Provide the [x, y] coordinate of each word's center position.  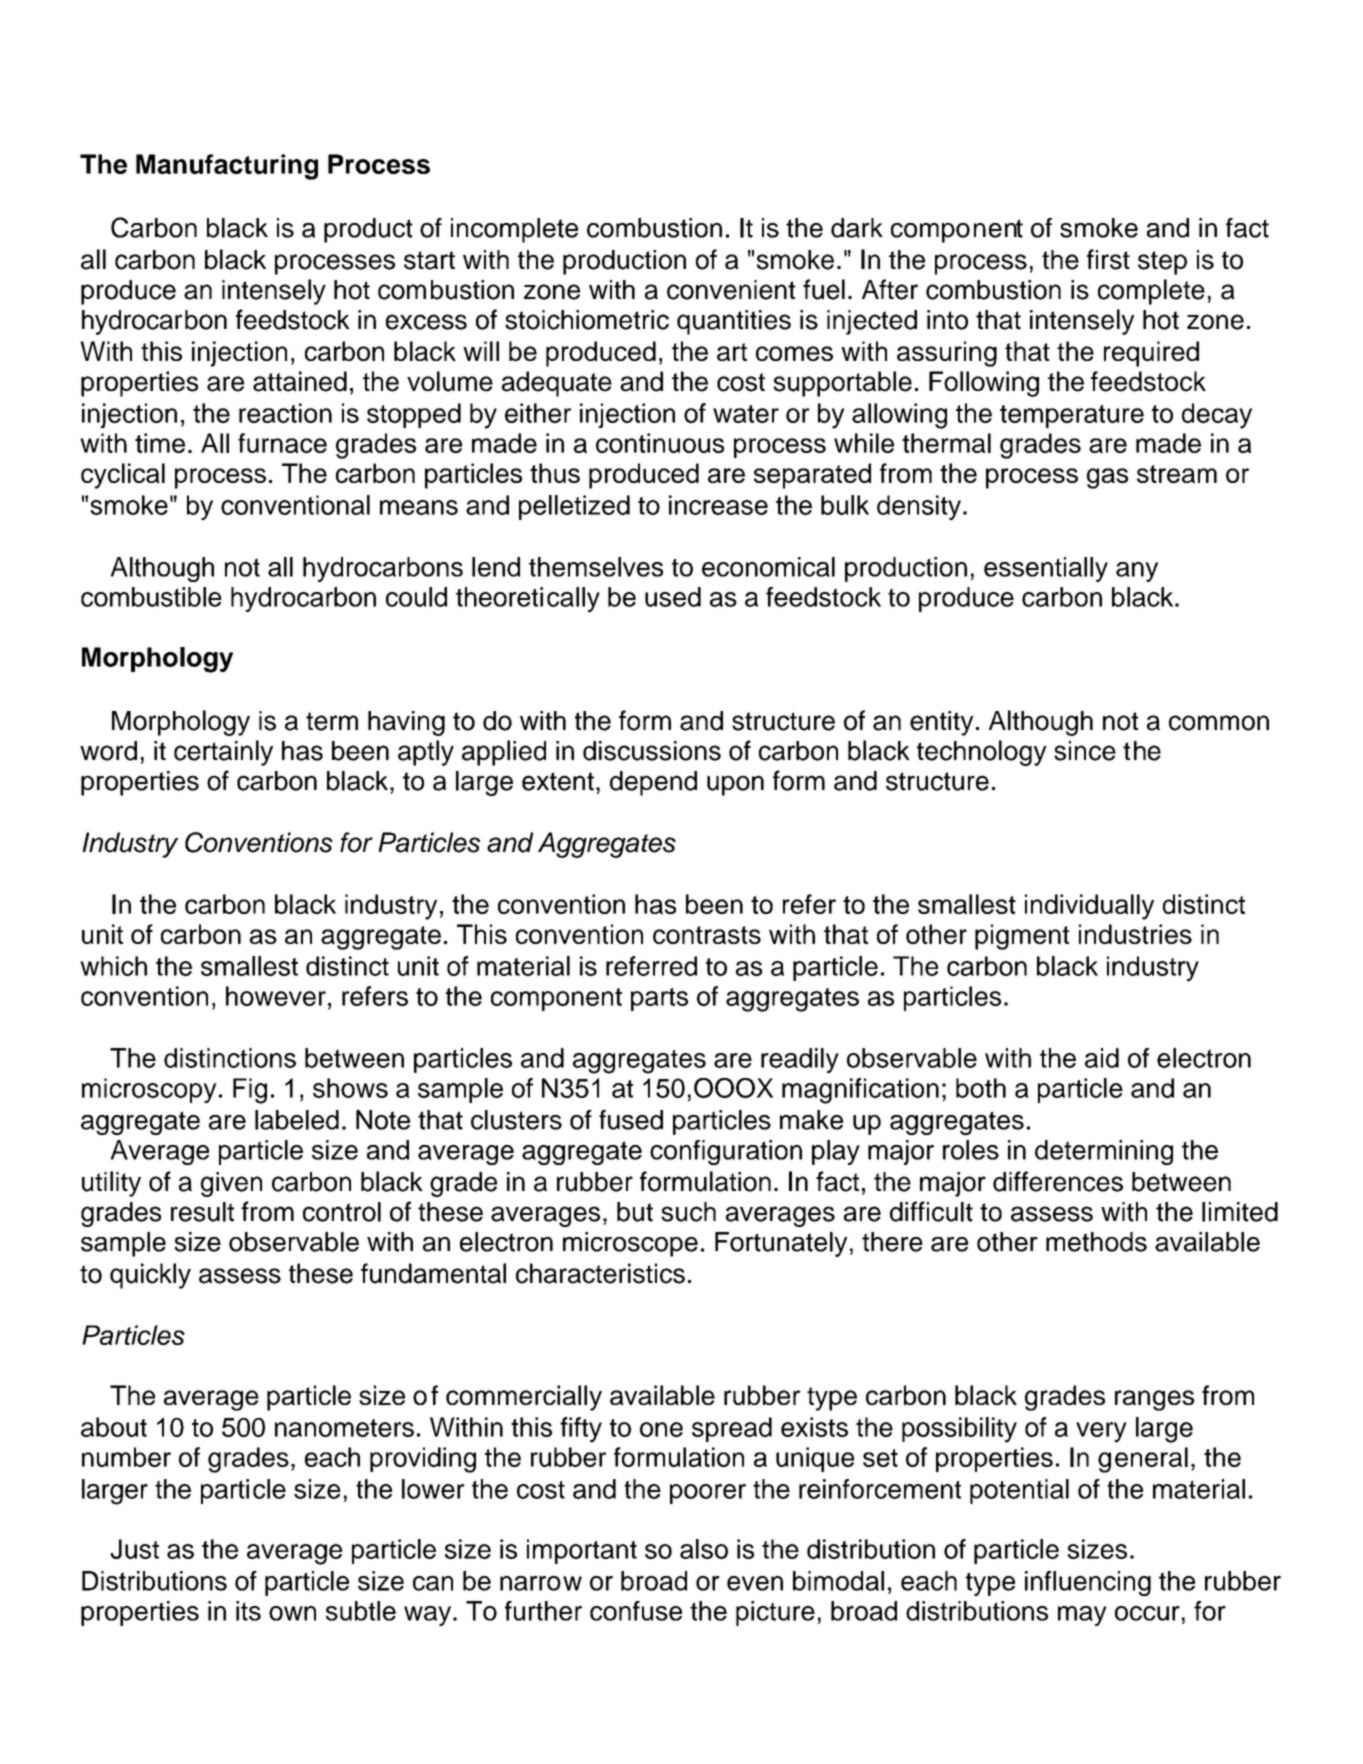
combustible [151, 597]
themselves [596, 567]
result [202, 1212]
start [429, 260]
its [248, 1611]
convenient [731, 290]
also [704, 1549]
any [1137, 572]
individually [1089, 907]
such [688, 1212]
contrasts [707, 935]
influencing [1088, 1583]
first [1108, 259]
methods [1096, 1242]
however [276, 996]
